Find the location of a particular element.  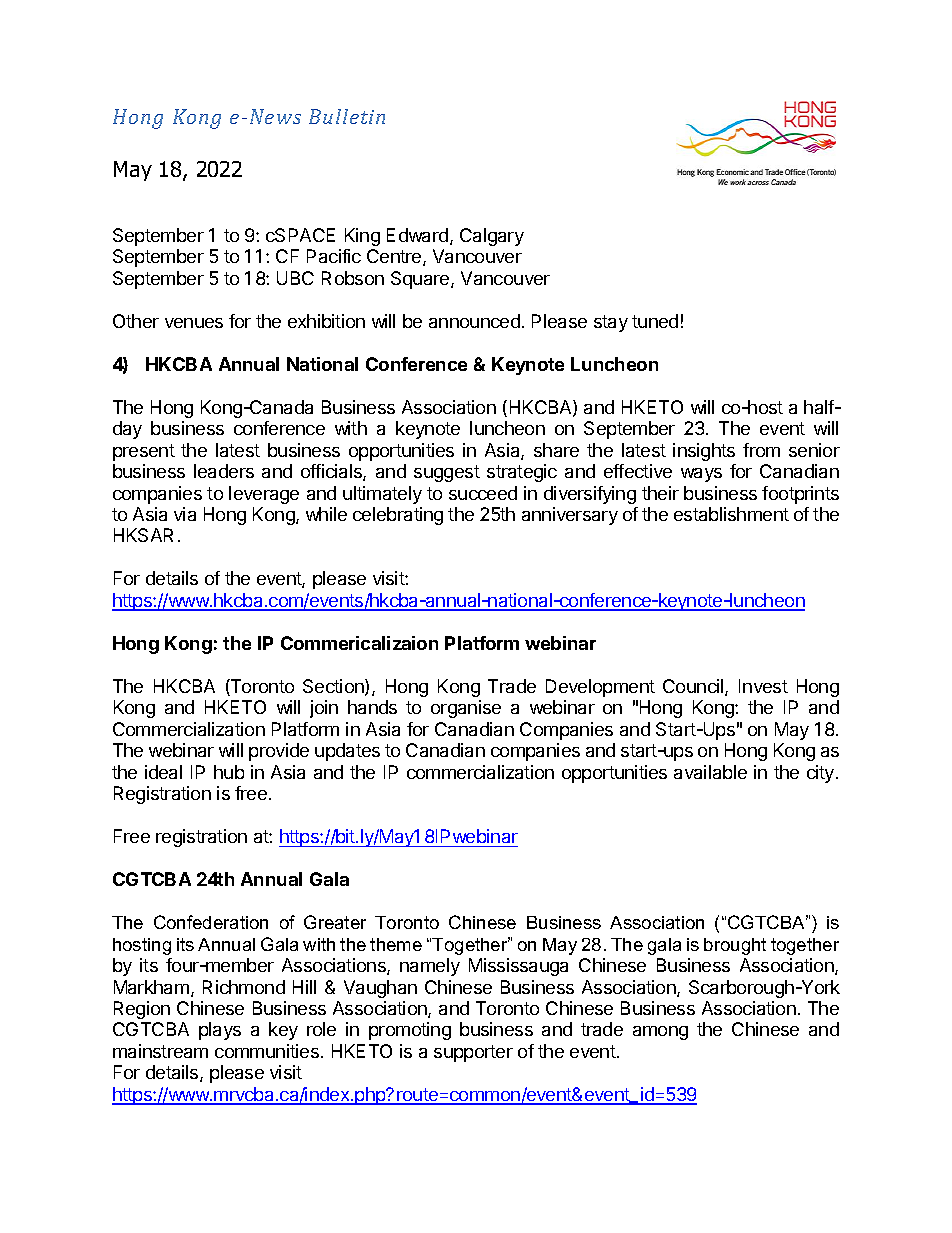

Calgary is located at coordinates (492, 237).
